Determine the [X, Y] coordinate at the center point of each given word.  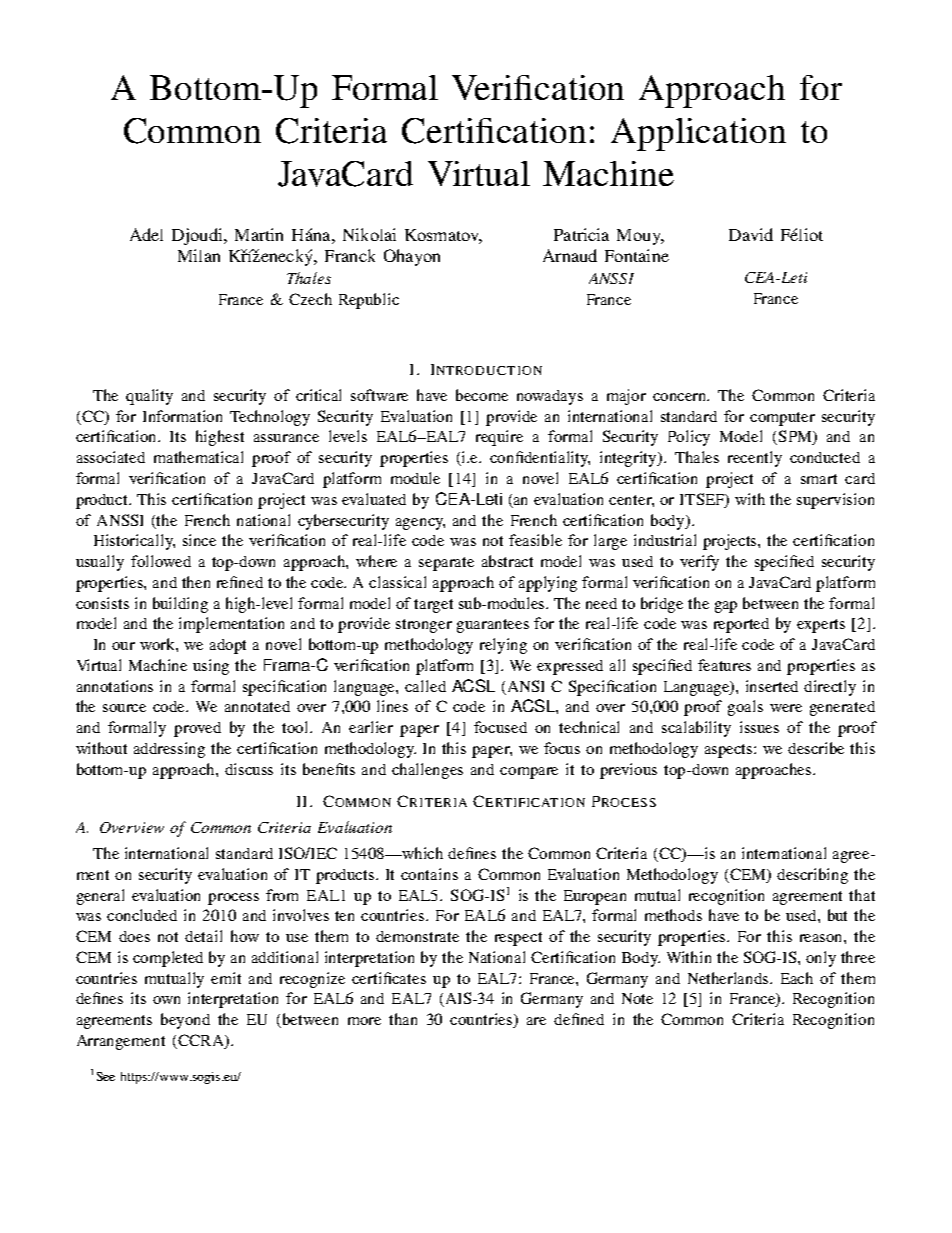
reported [741, 625]
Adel [146, 234]
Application [698, 134]
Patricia [581, 234]
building [180, 605]
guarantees [493, 626]
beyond [185, 1021]
